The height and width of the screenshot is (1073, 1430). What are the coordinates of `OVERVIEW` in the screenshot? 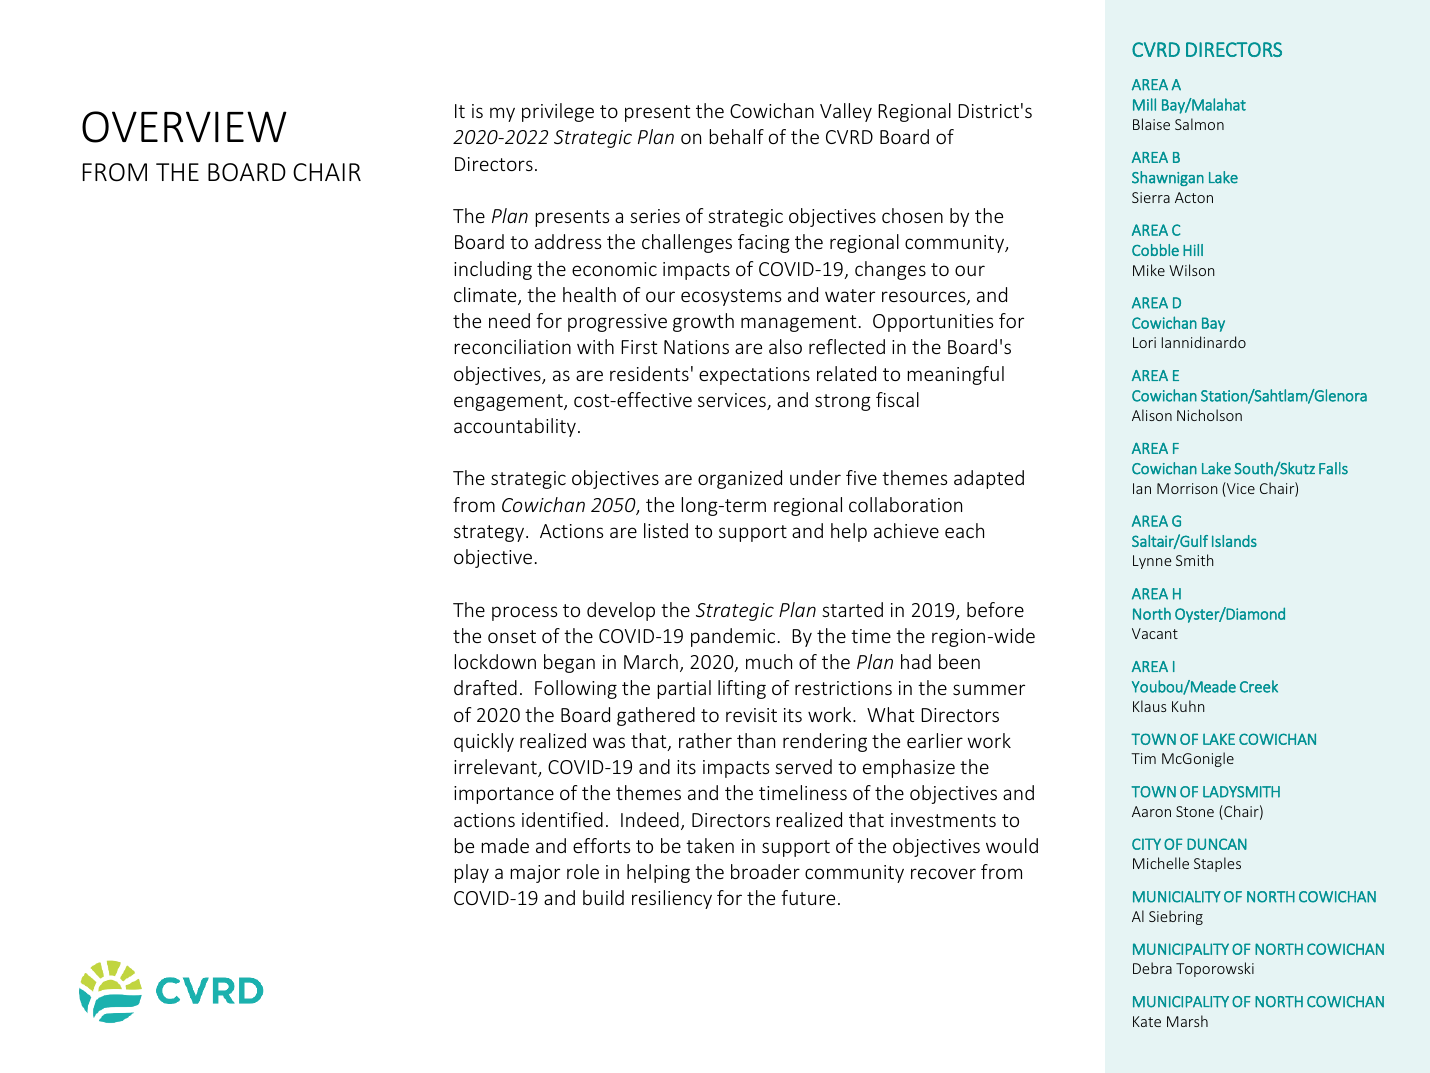 It's located at (184, 127).
